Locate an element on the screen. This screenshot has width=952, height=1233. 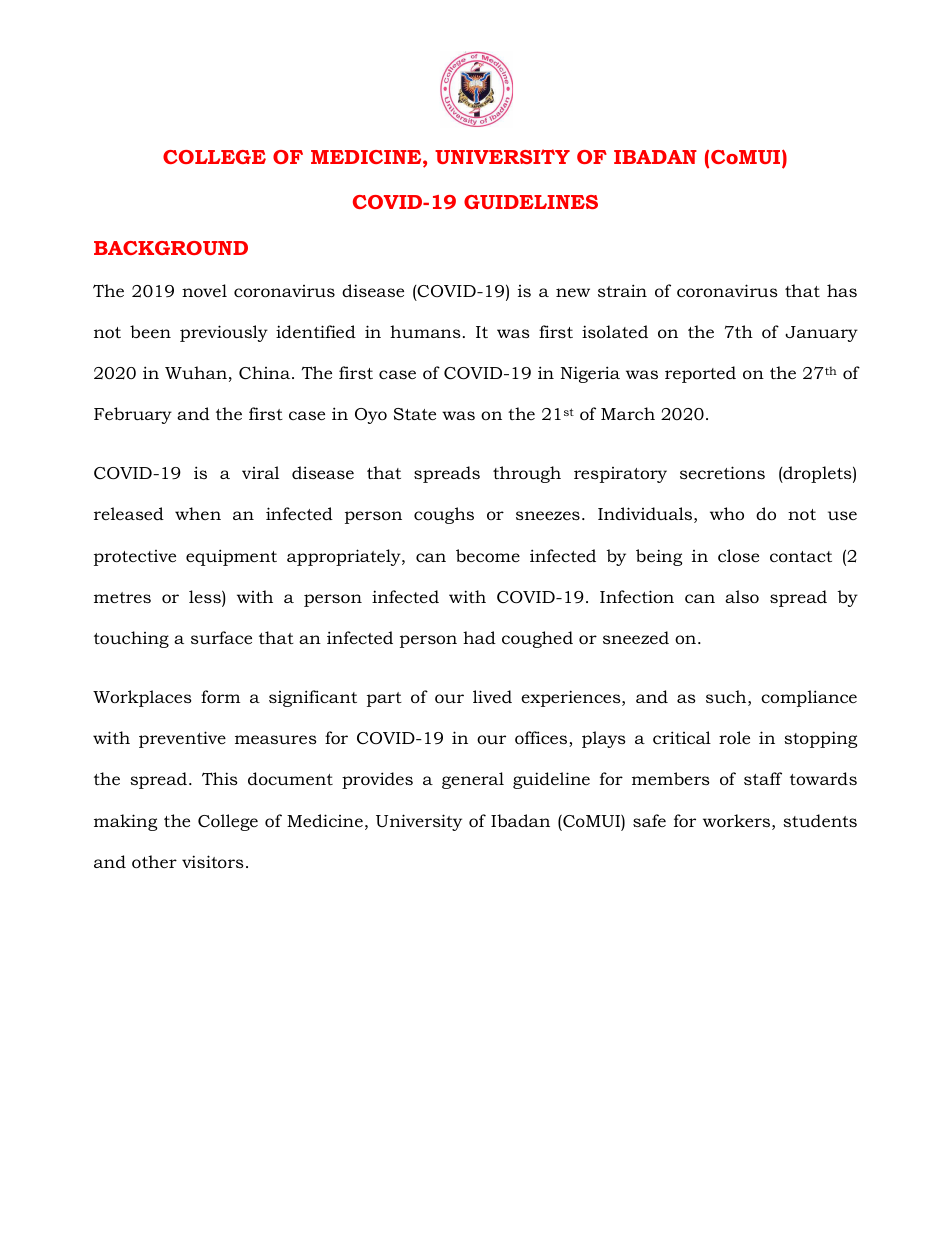
new is located at coordinates (573, 292).
